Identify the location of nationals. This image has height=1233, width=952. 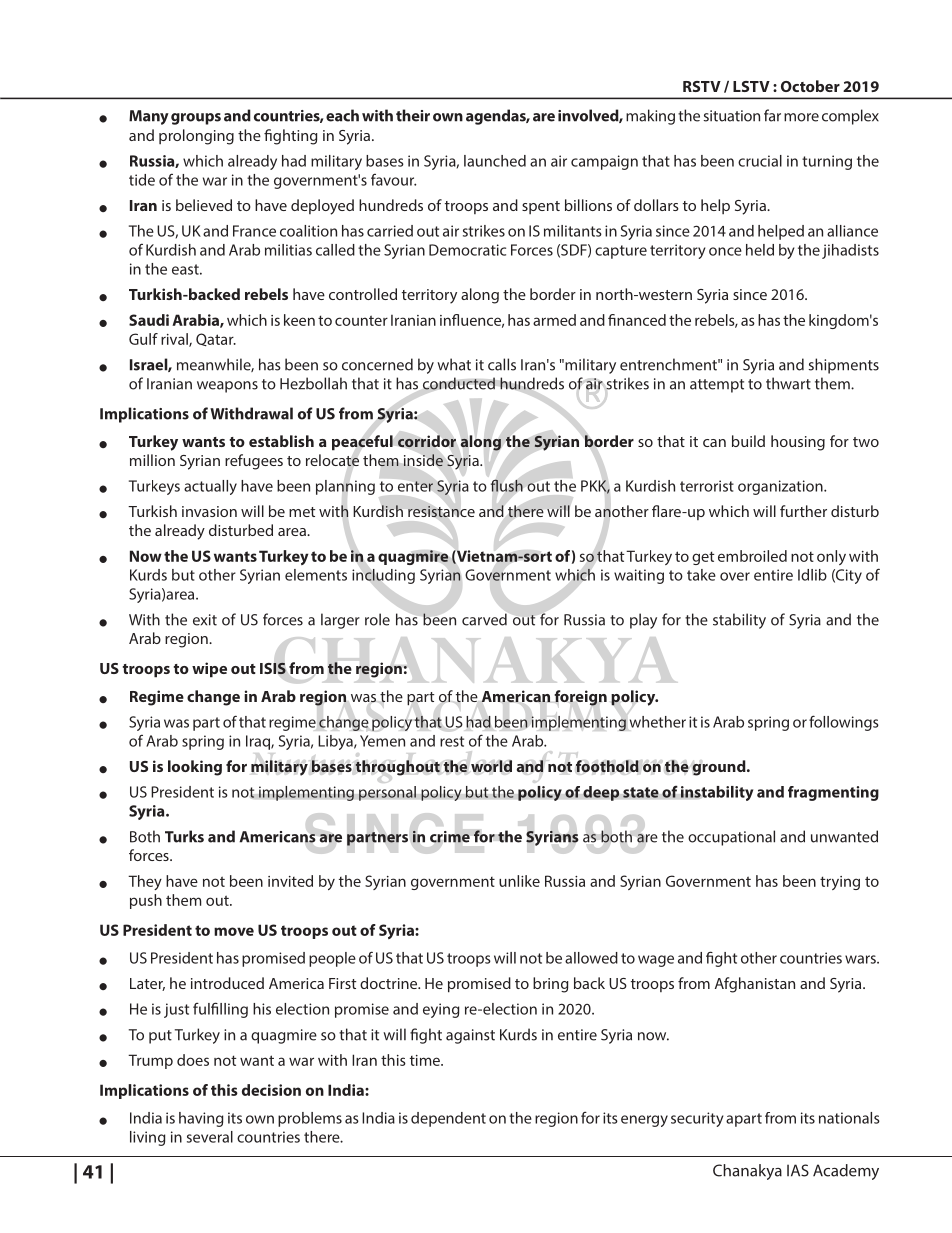
(849, 1118).
